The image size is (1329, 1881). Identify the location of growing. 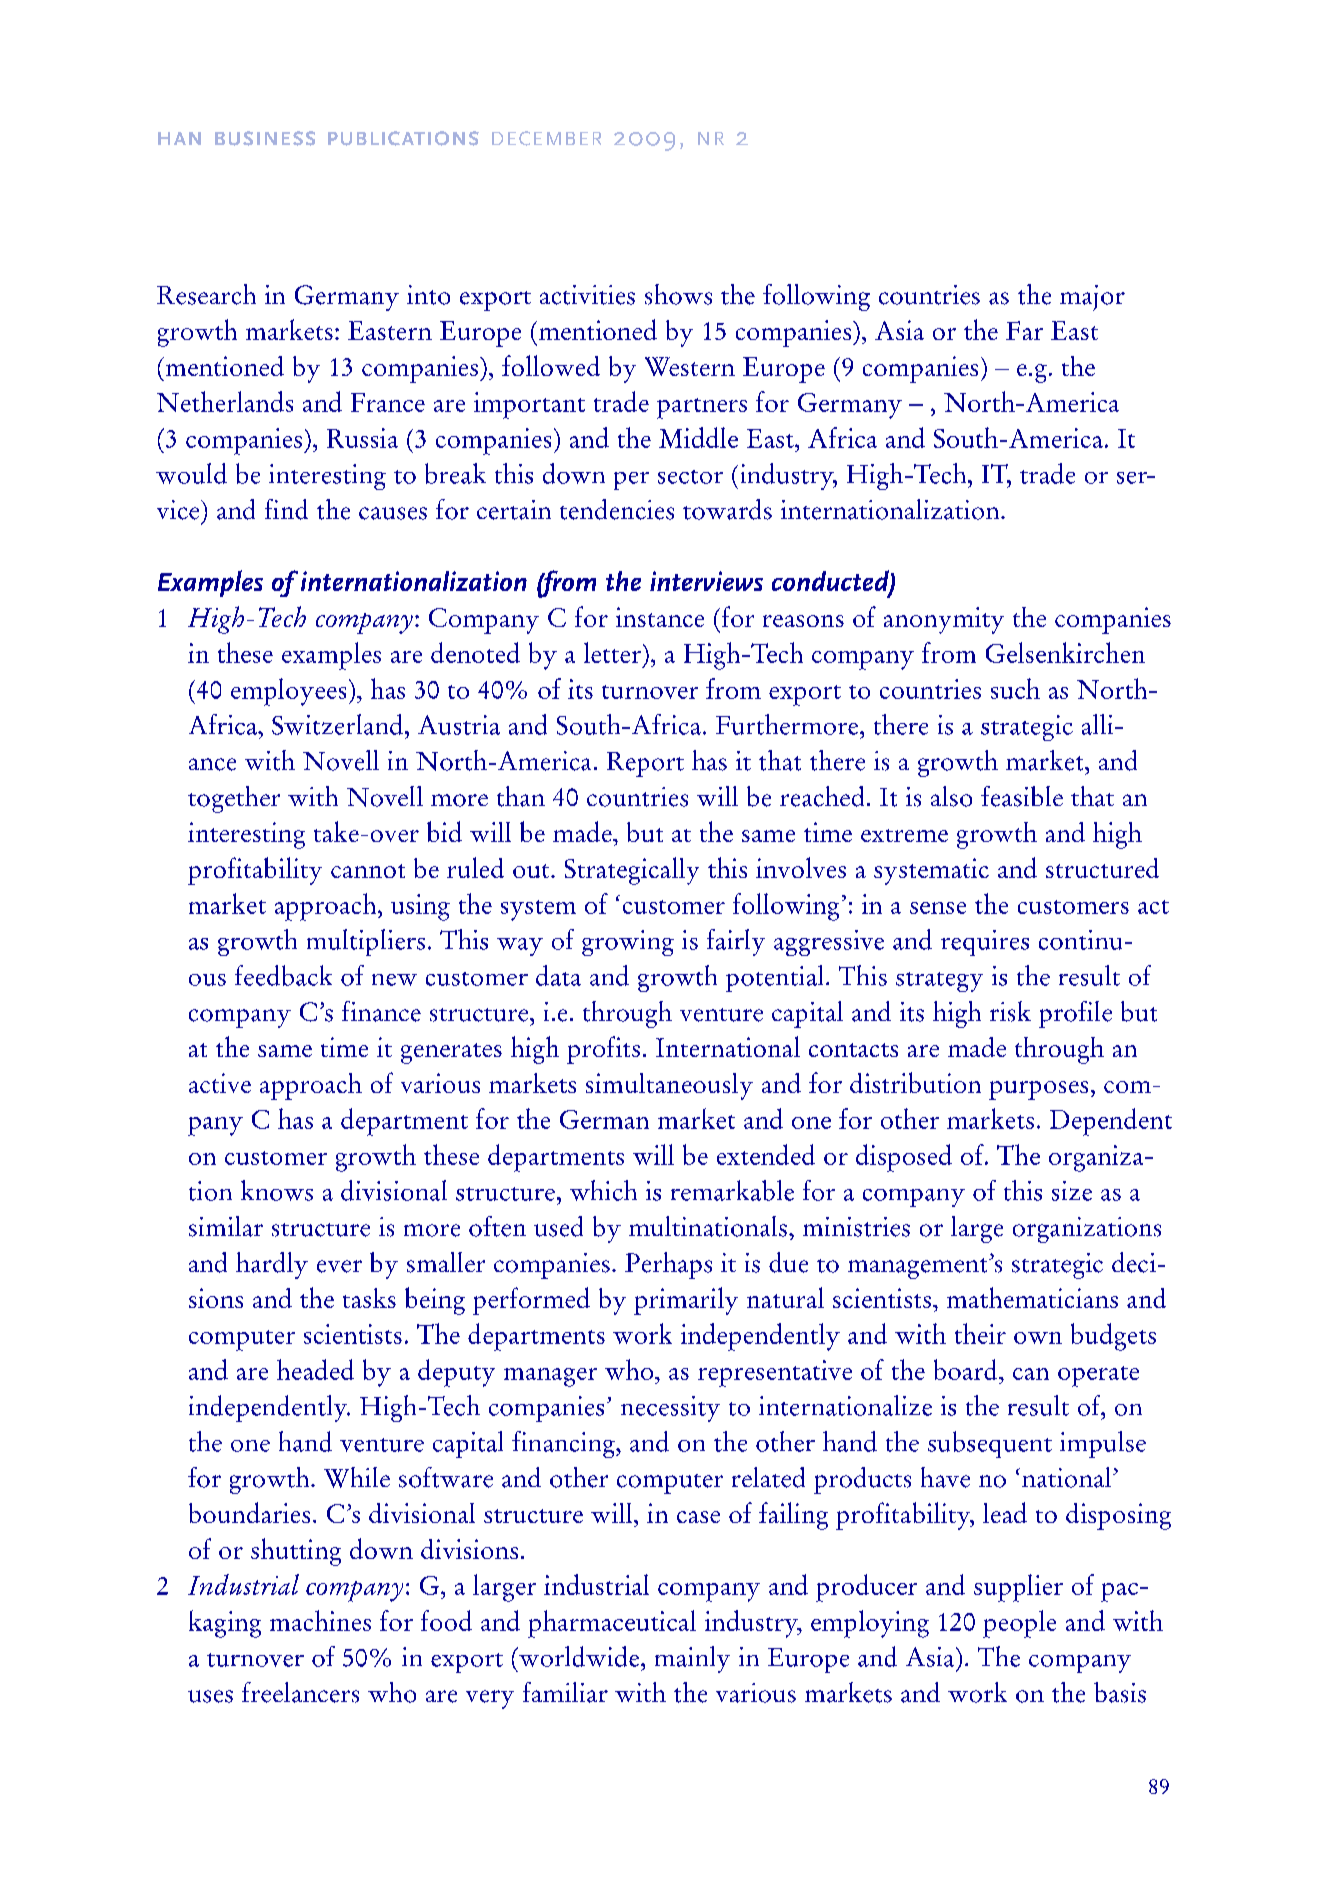
(628, 943).
